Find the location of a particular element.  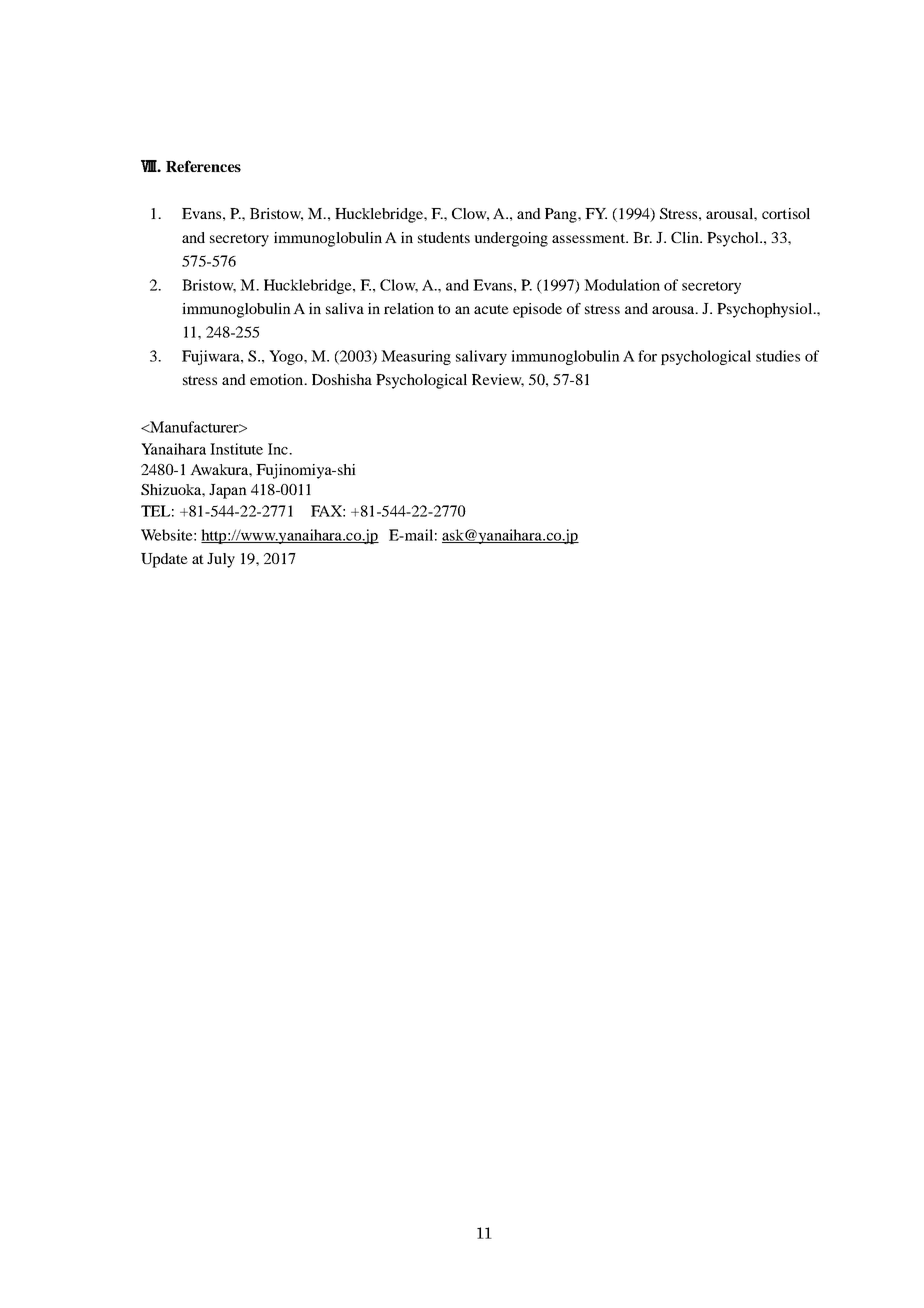

Inc is located at coordinates (279, 449).
